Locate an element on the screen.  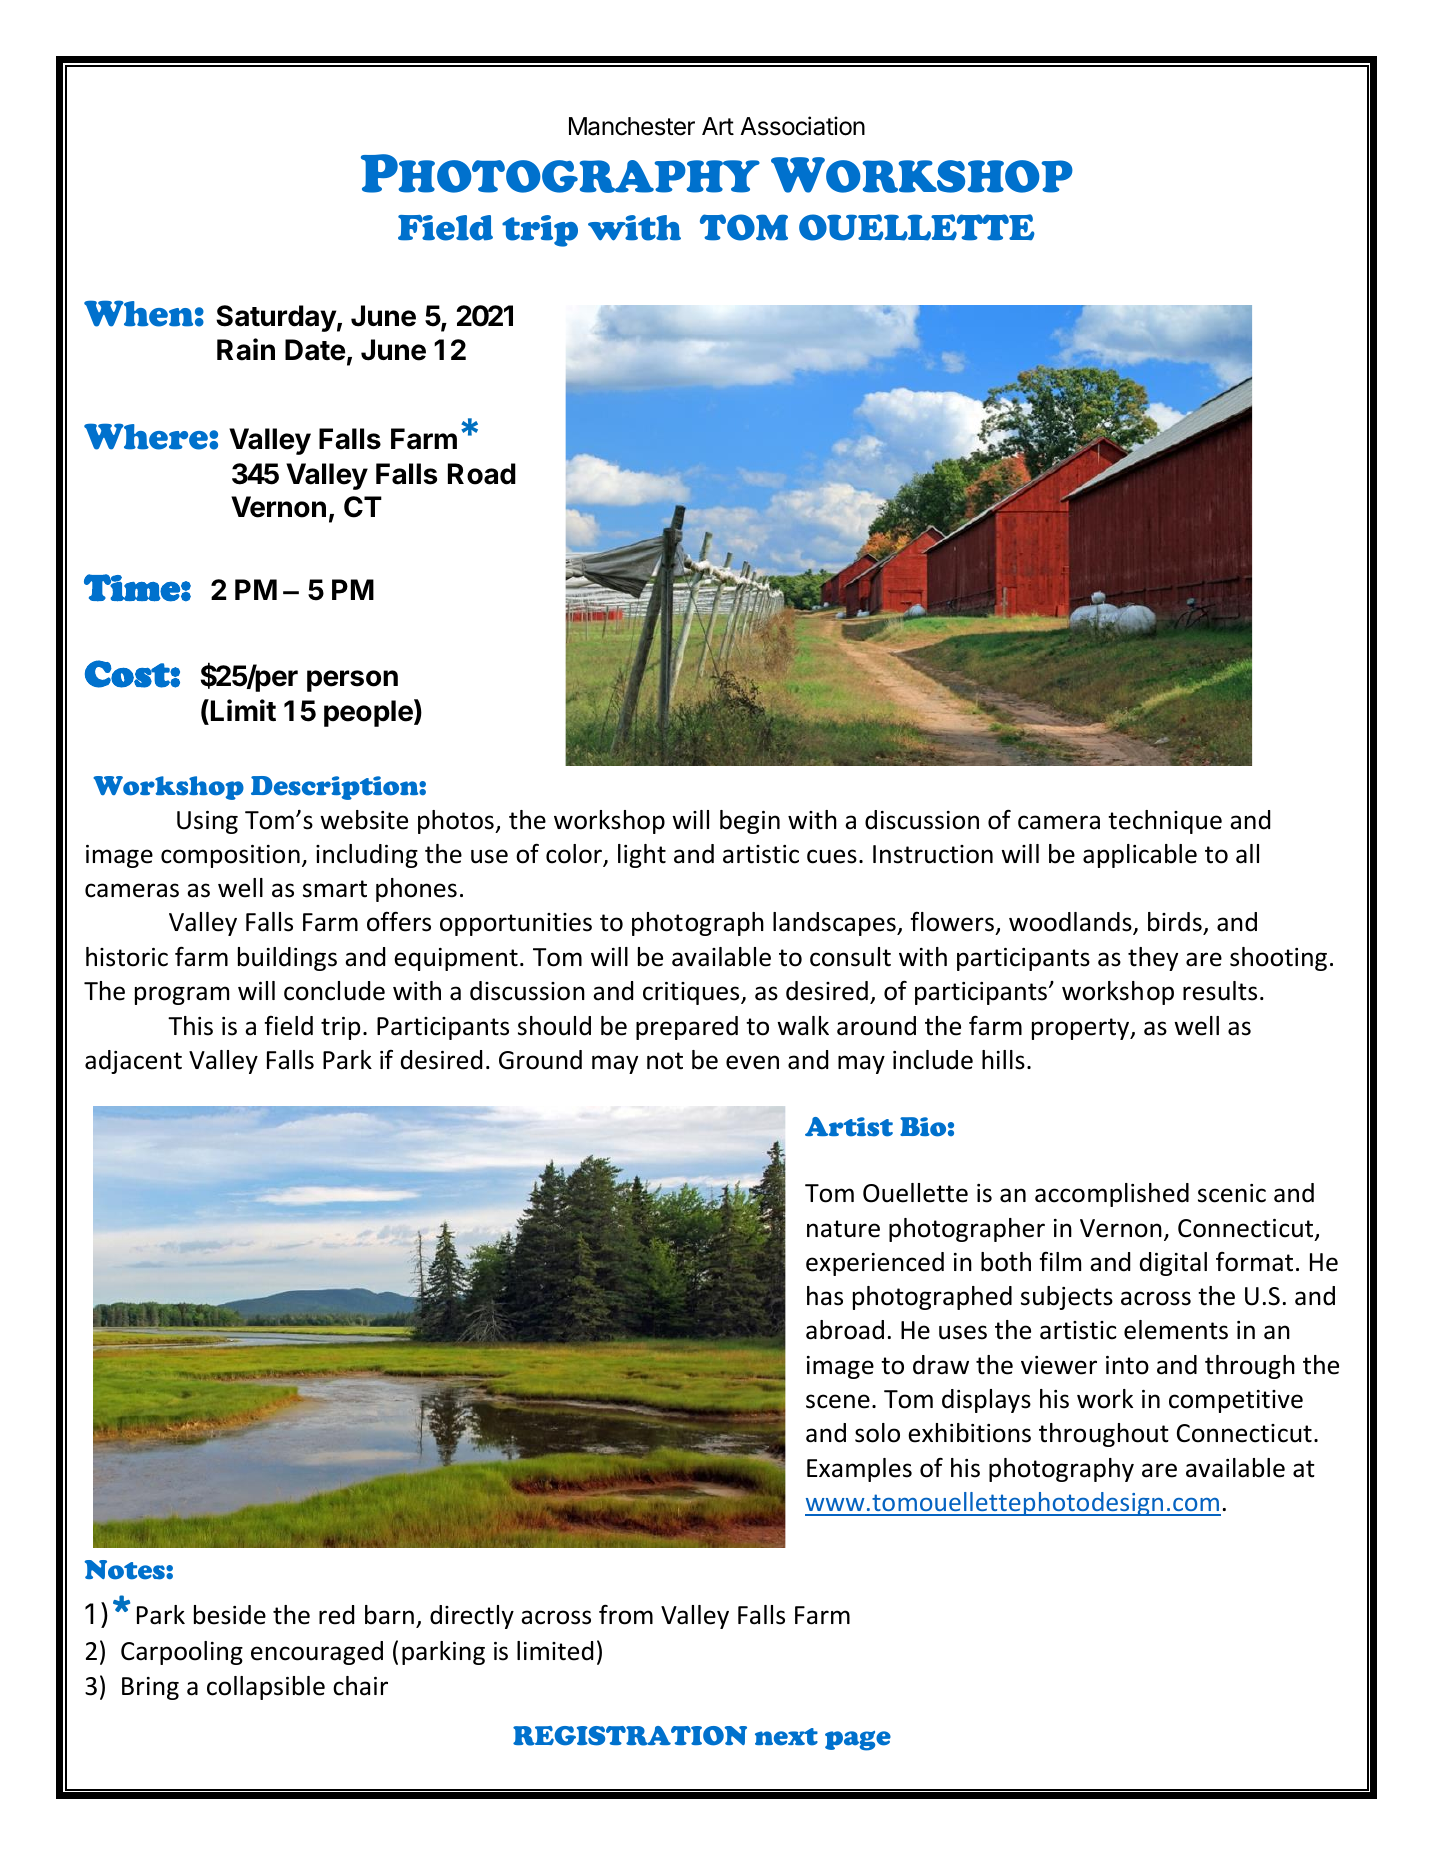
person is located at coordinates (352, 681).
